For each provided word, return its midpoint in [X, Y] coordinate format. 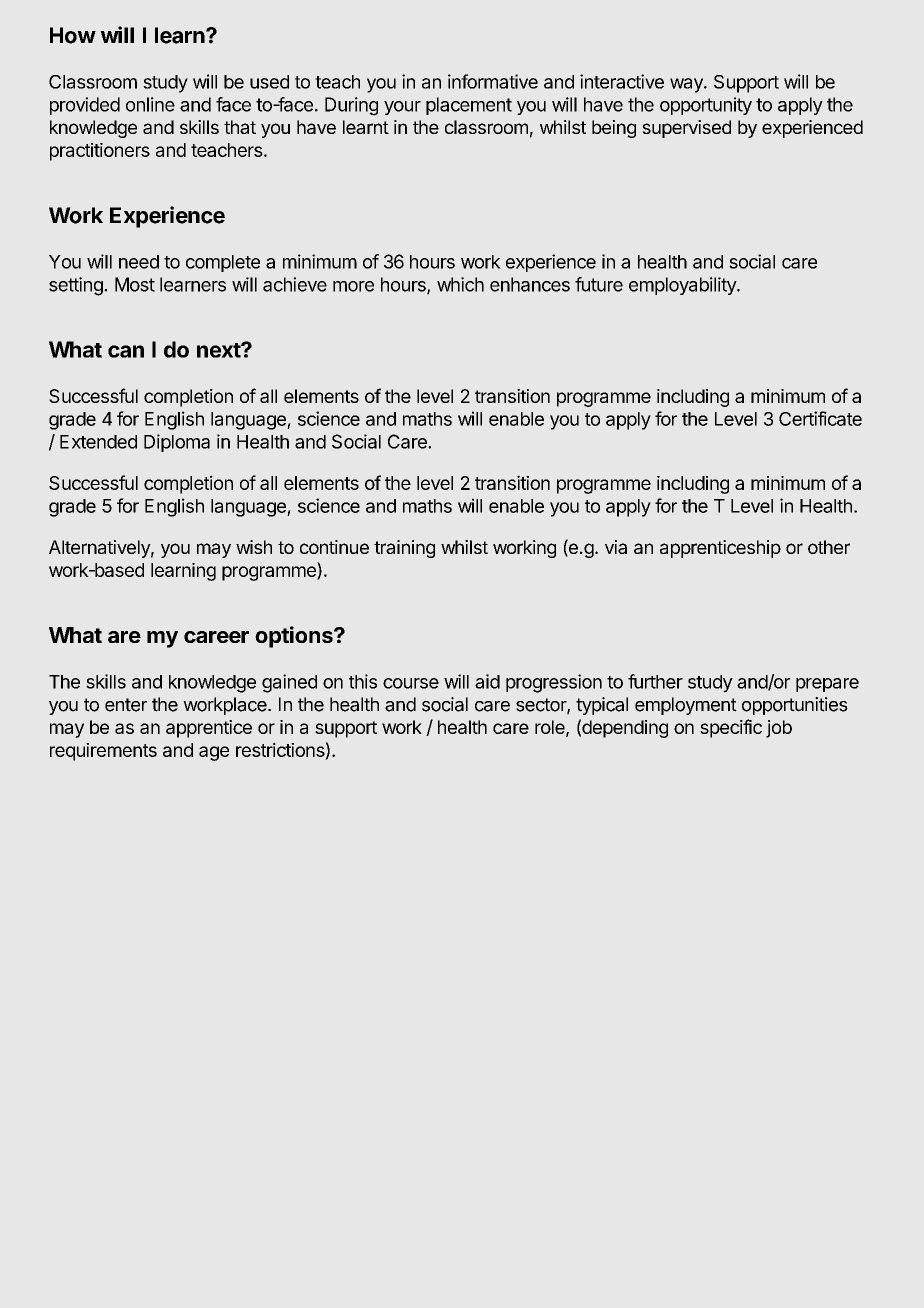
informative [493, 81]
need [139, 262]
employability [683, 286]
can [126, 351]
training [404, 549]
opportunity [706, 106]
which [460, 284]
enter [126, 705]
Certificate [820, 418]
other [829, 547]
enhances [530, 284]
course [411, 683]
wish [254, 547]
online [150, 104]
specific [731, 728]
